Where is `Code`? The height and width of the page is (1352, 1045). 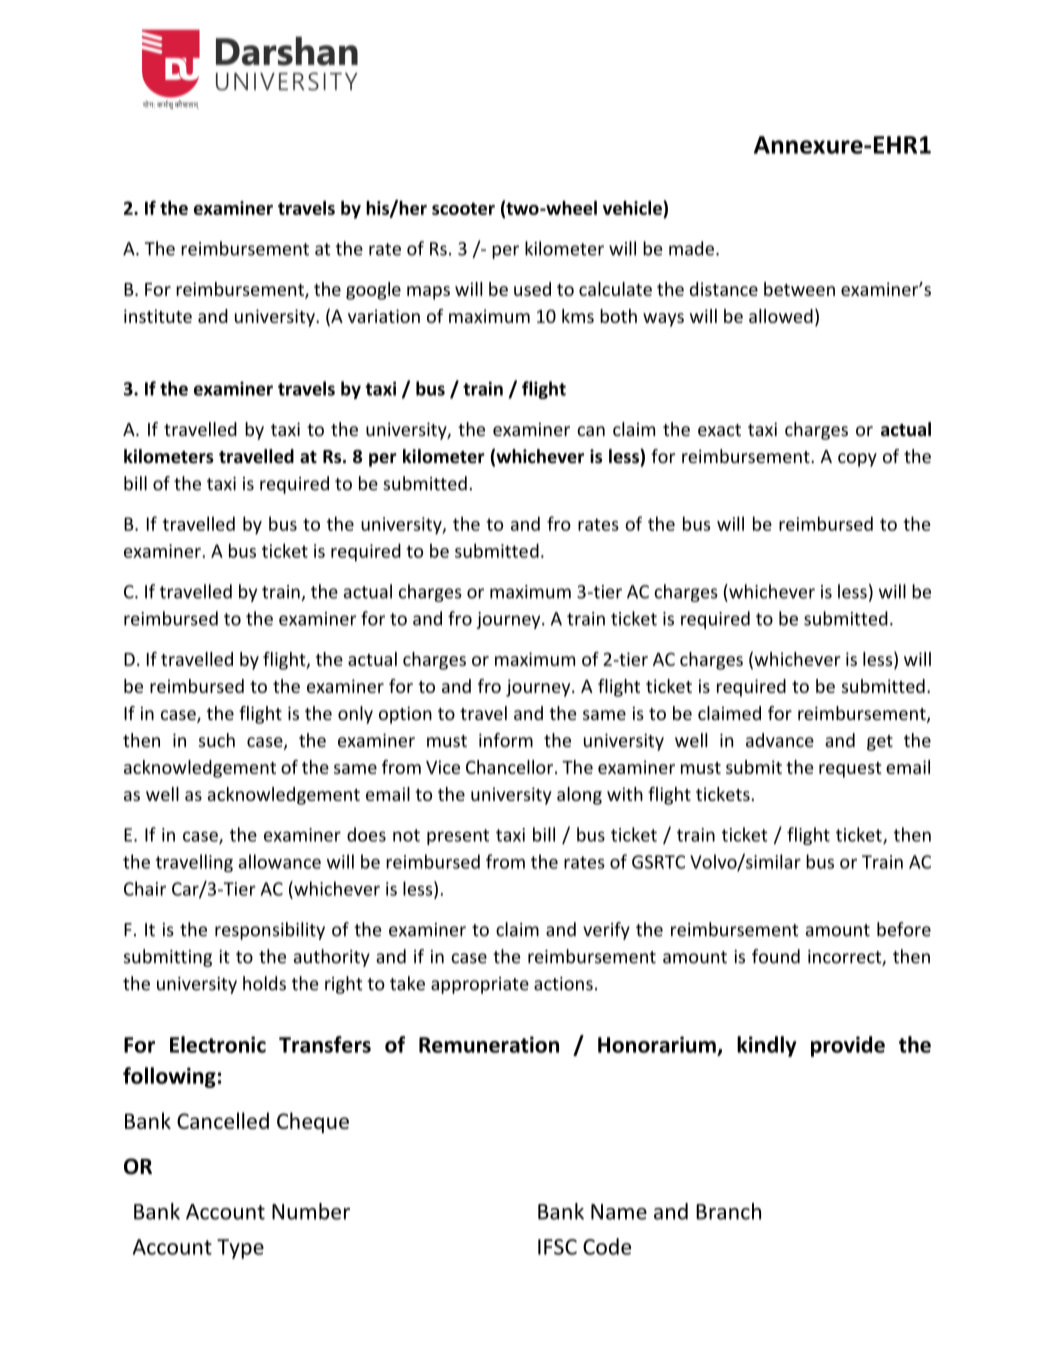
Code is located at coordinates (607, 1246).
